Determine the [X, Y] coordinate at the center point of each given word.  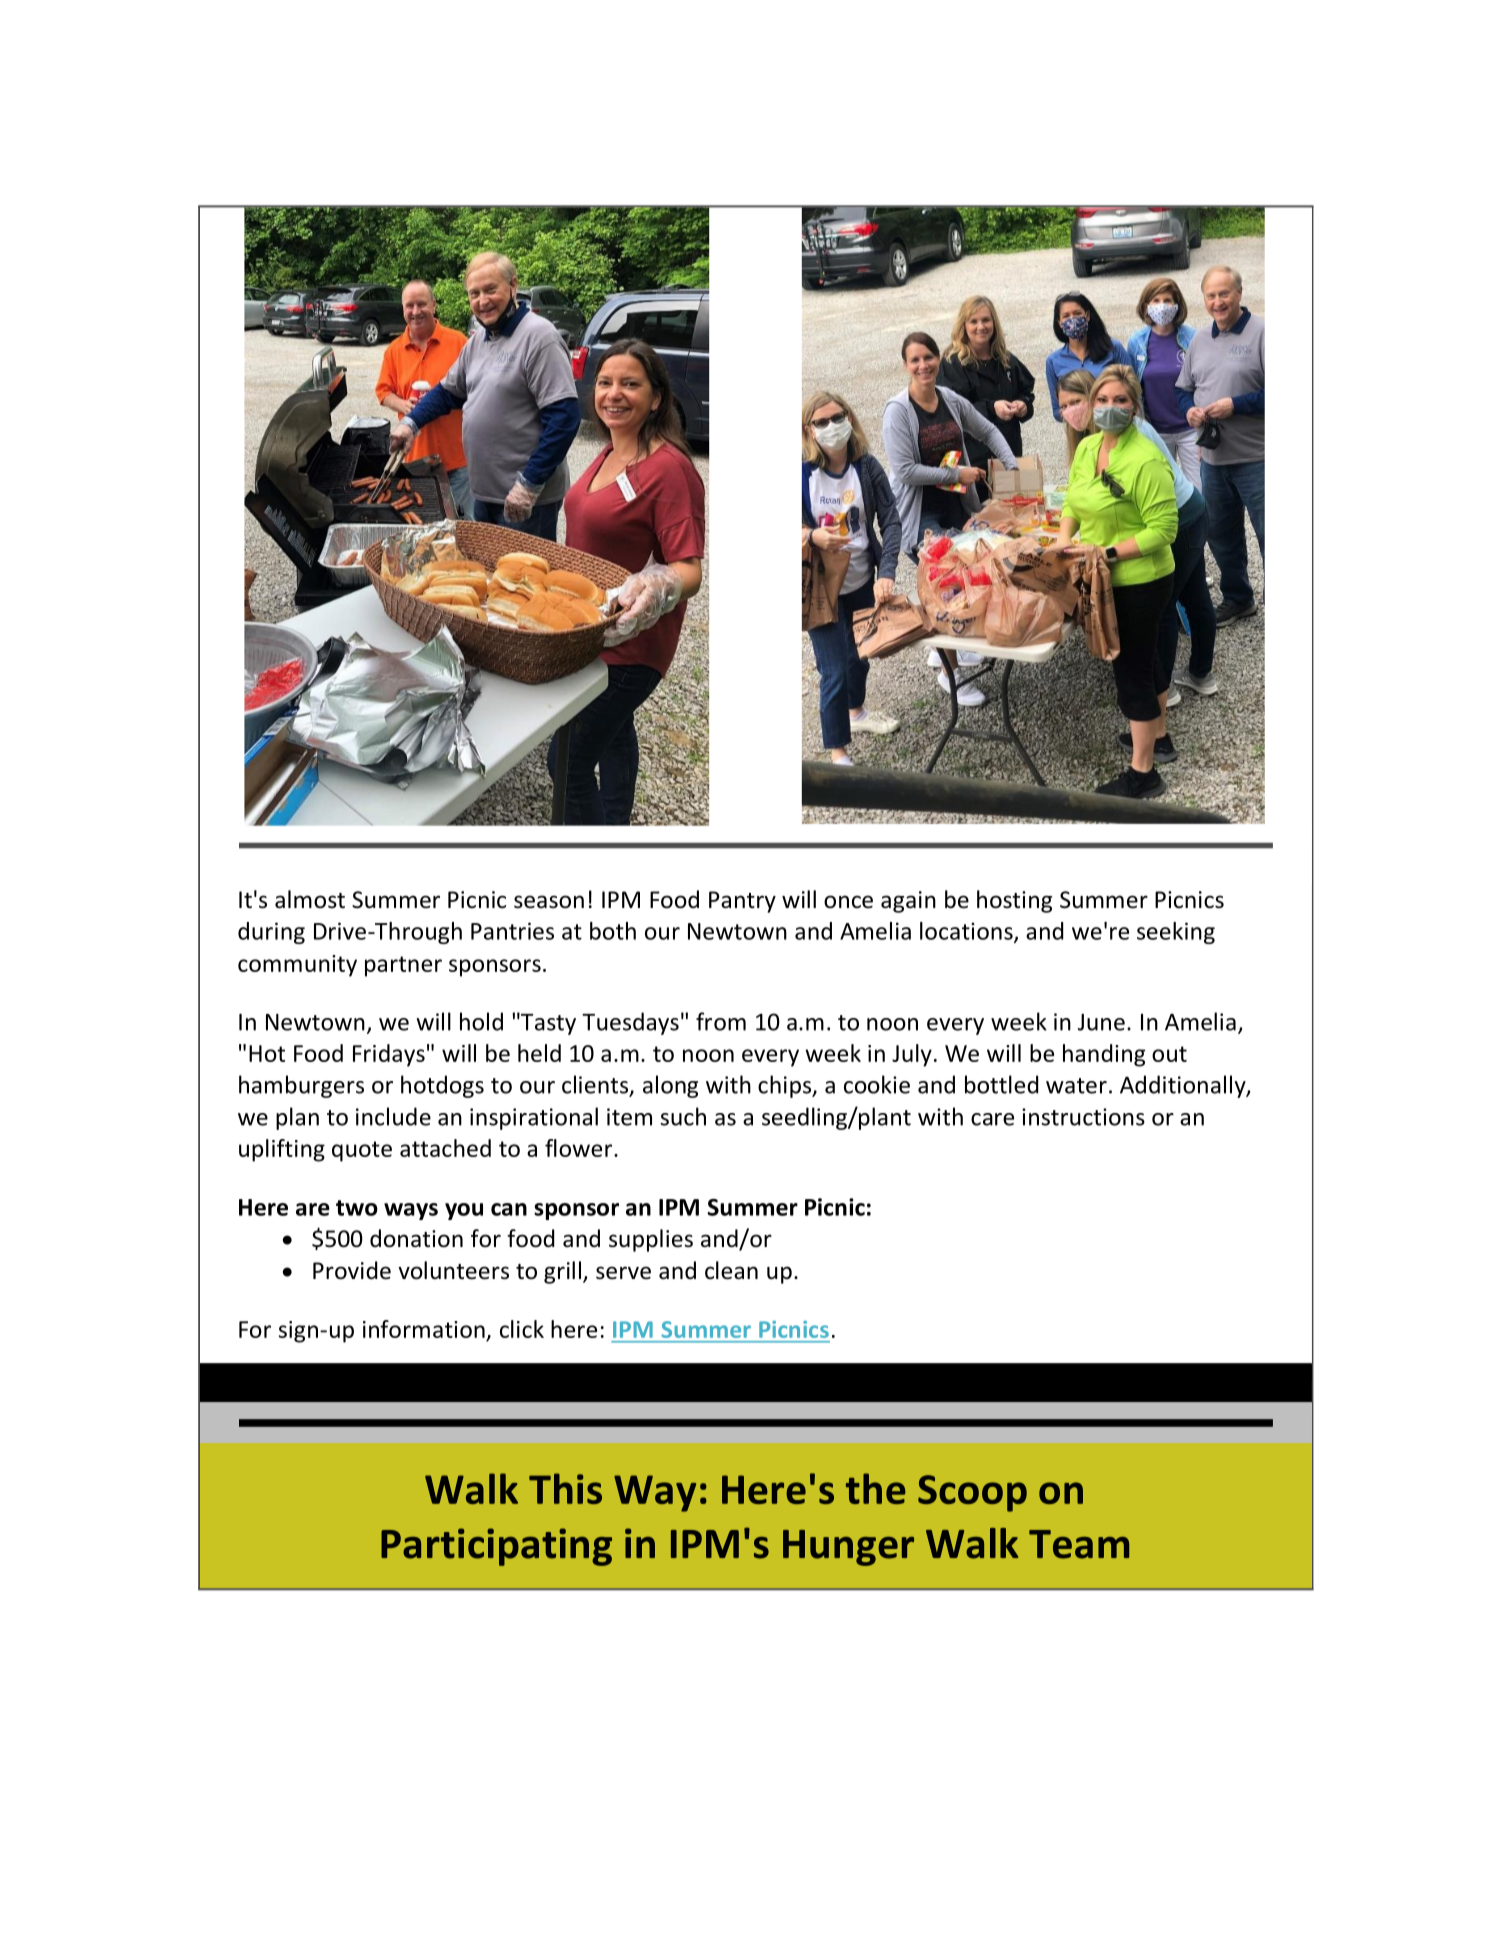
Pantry [742, 902]
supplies [651, 1240]
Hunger [848, 1548]
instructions [1083, 1117]
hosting [1014, 901]
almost [310, 899]
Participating [496, 1547]
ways [411, 1211]
